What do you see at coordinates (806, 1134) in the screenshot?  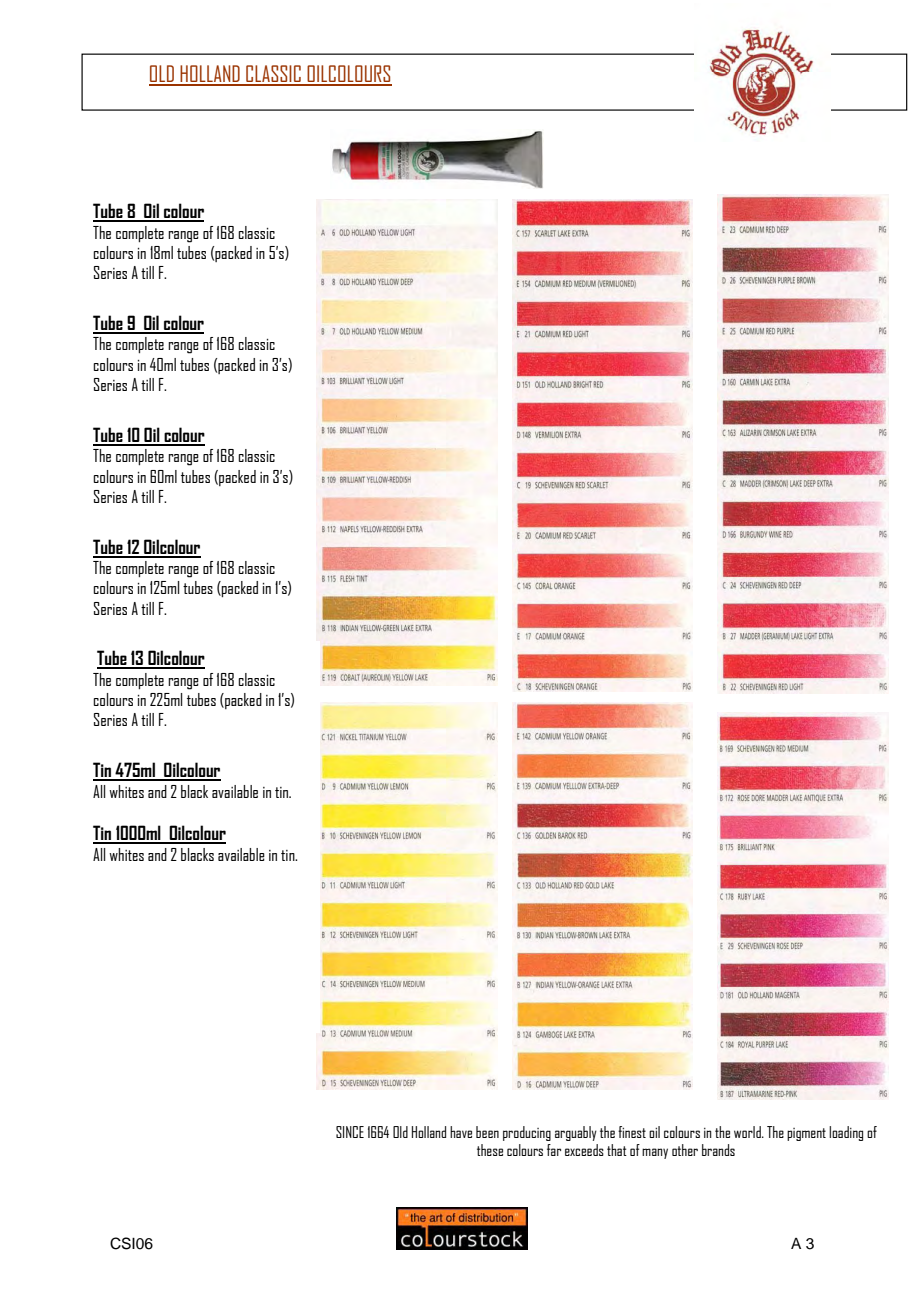 I see `pigment` at bounding box center [806, 1134].
